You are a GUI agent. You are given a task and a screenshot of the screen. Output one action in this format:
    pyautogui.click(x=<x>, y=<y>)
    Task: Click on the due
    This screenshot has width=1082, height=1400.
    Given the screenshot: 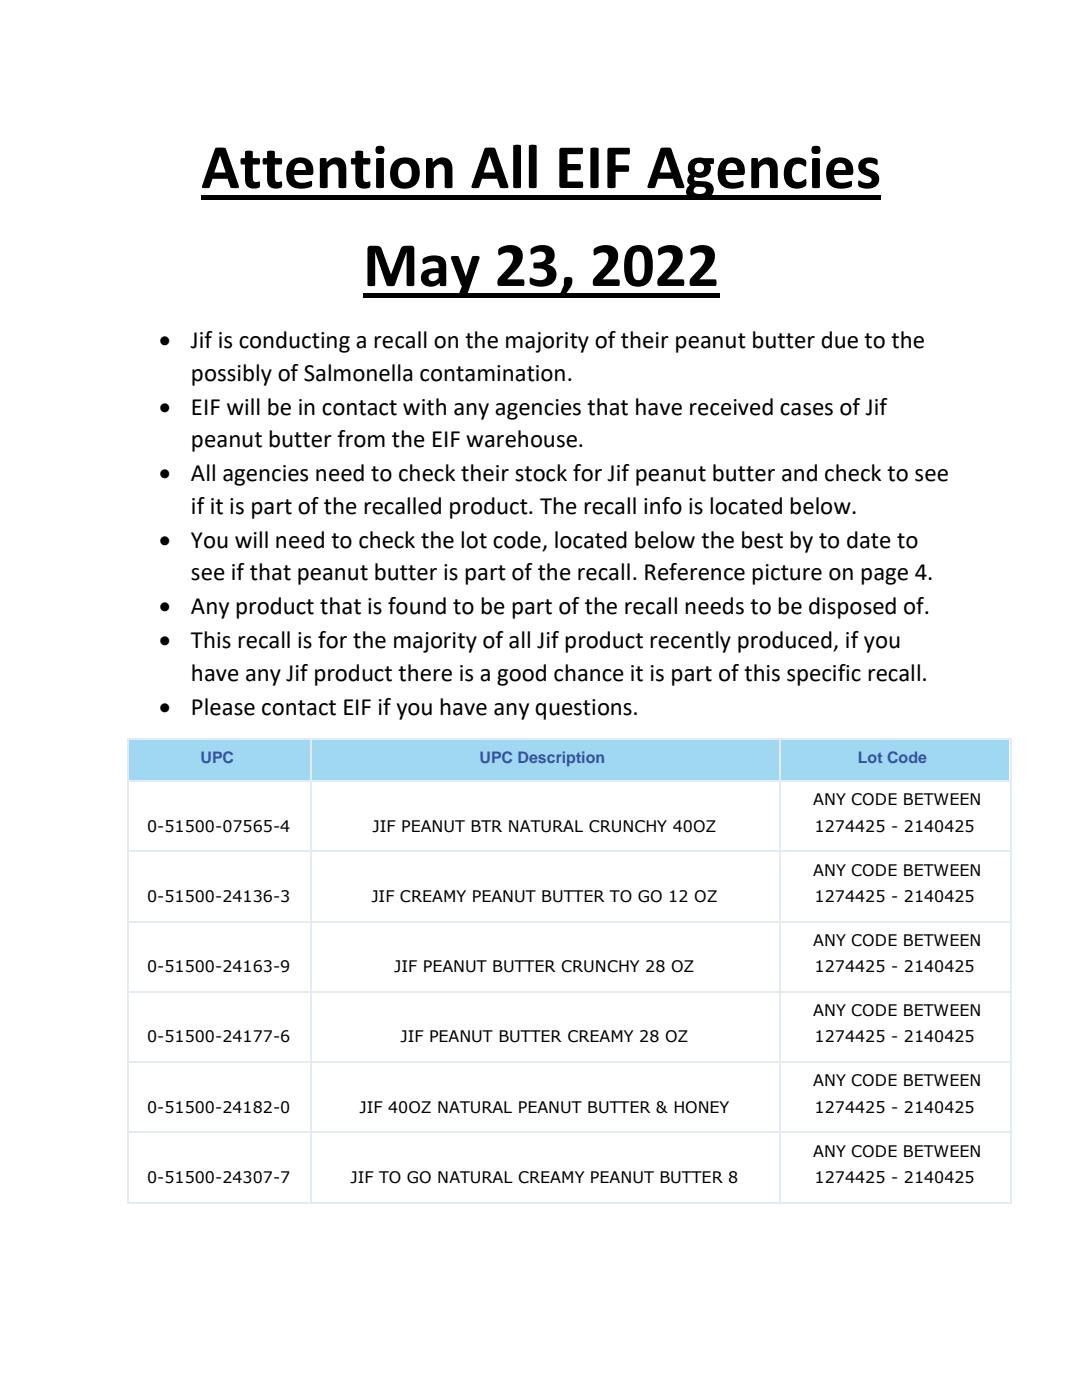 What is the action you would take?
    pyautogui.click(x=839, y=340)
